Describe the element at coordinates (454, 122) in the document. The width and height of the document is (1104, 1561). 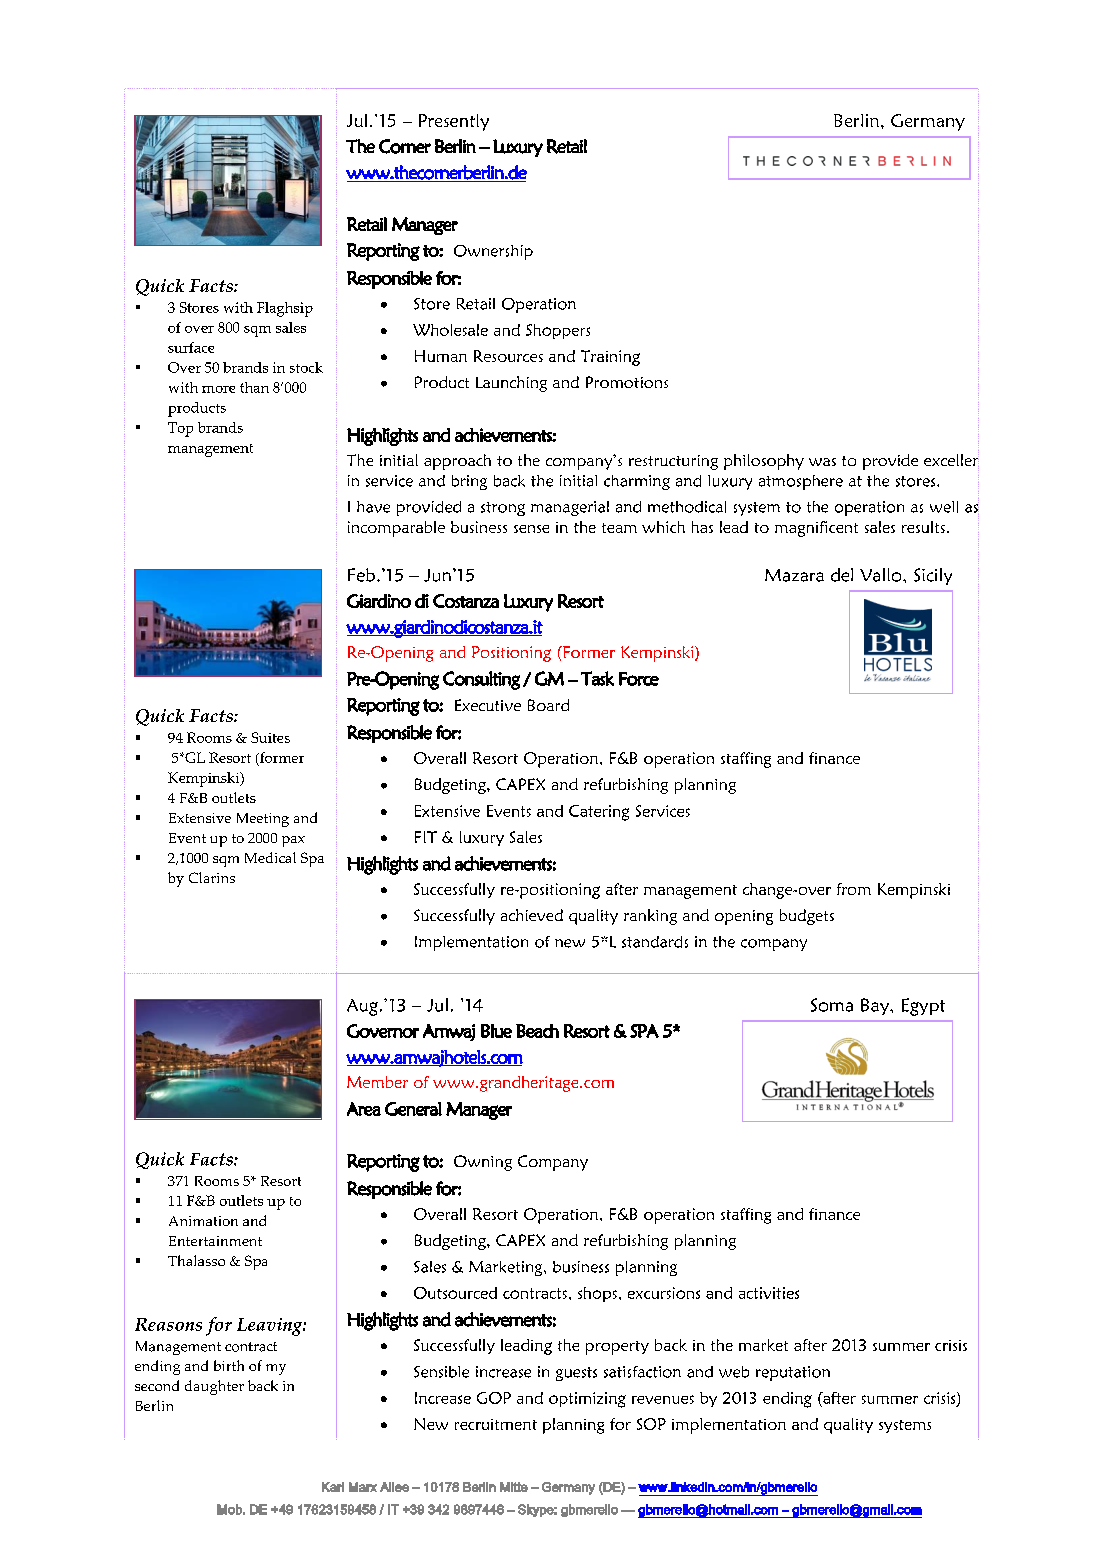
I see `Presently` at that location.
